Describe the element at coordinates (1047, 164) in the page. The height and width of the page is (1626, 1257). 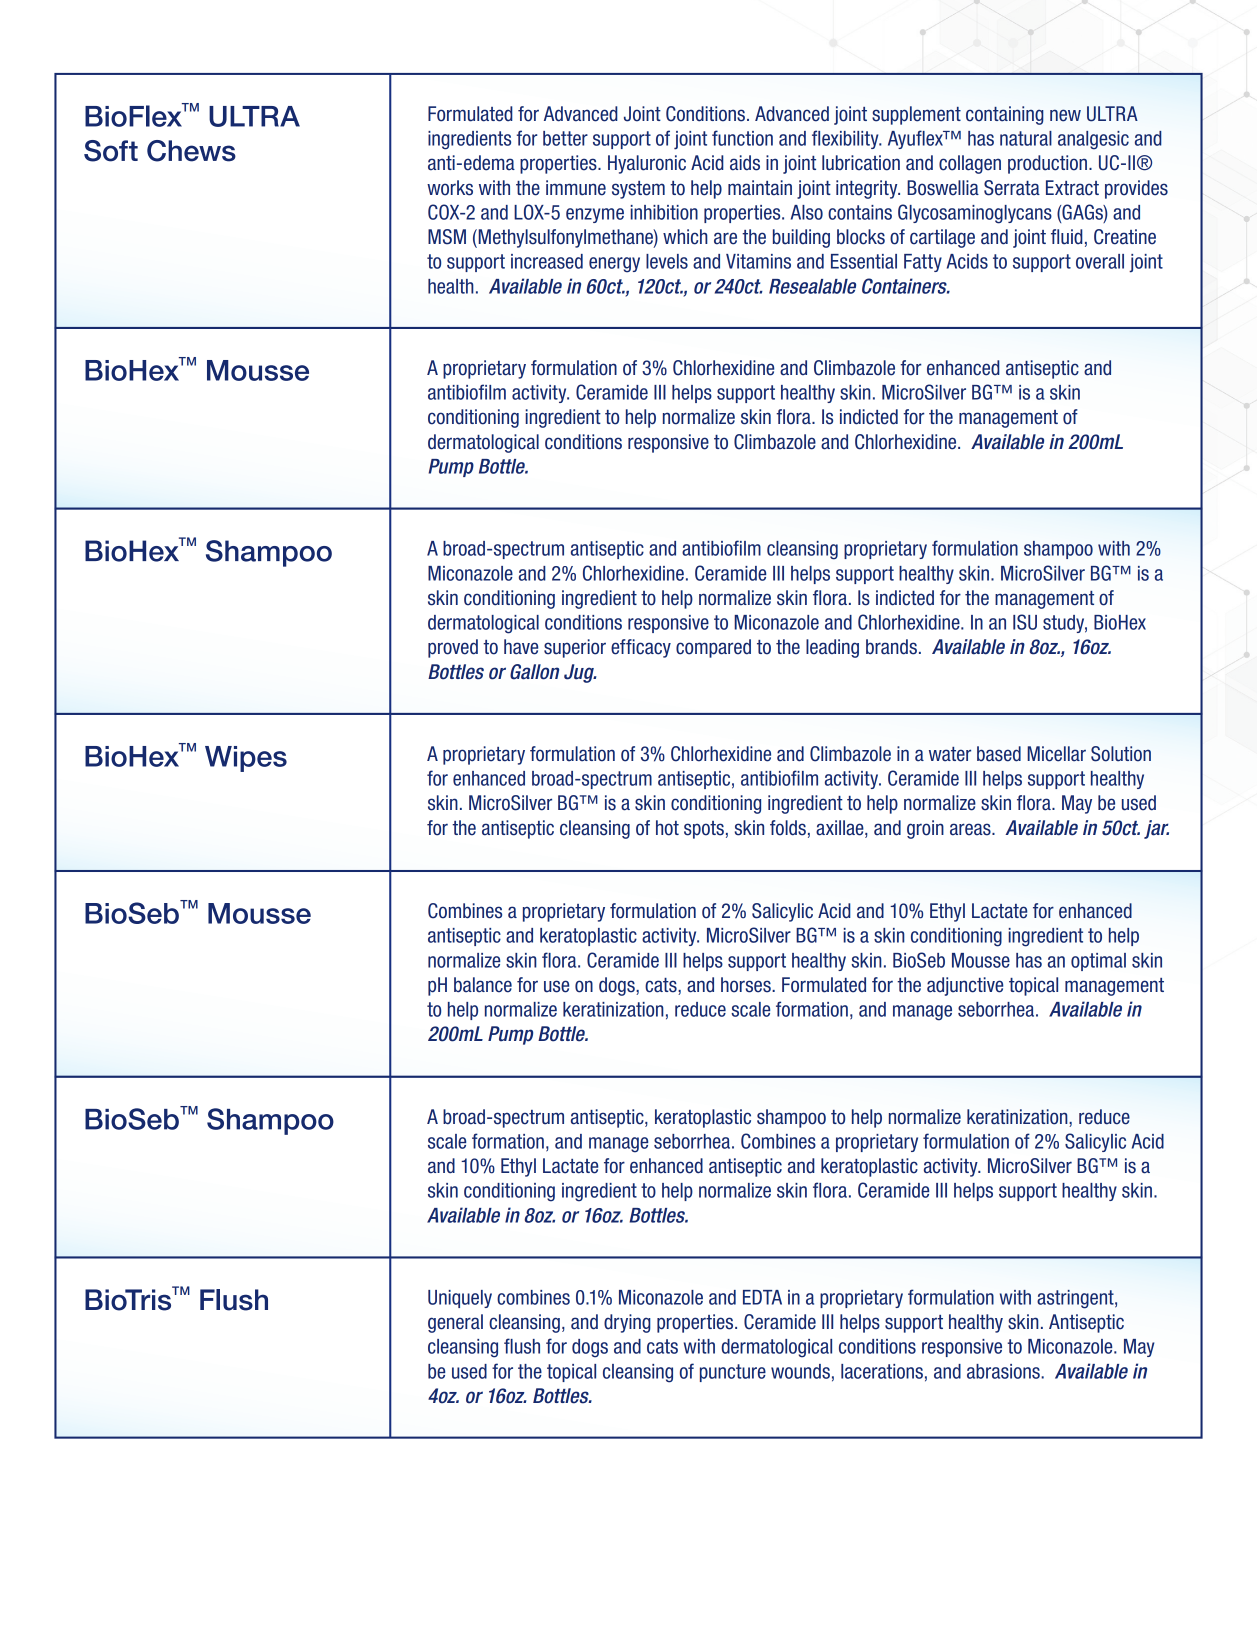
I see `production` at that location.
